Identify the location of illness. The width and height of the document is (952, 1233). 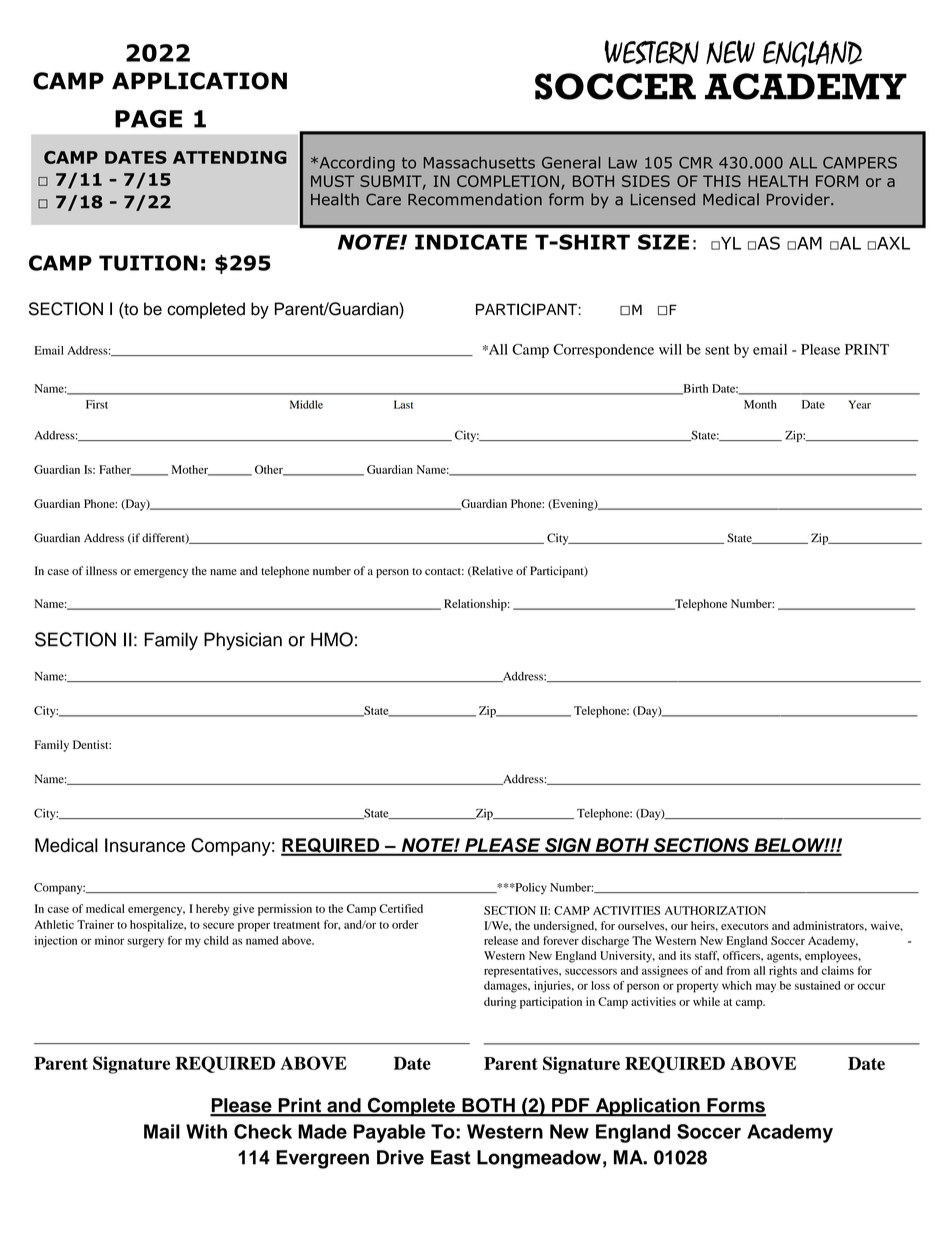
(101, 570).
